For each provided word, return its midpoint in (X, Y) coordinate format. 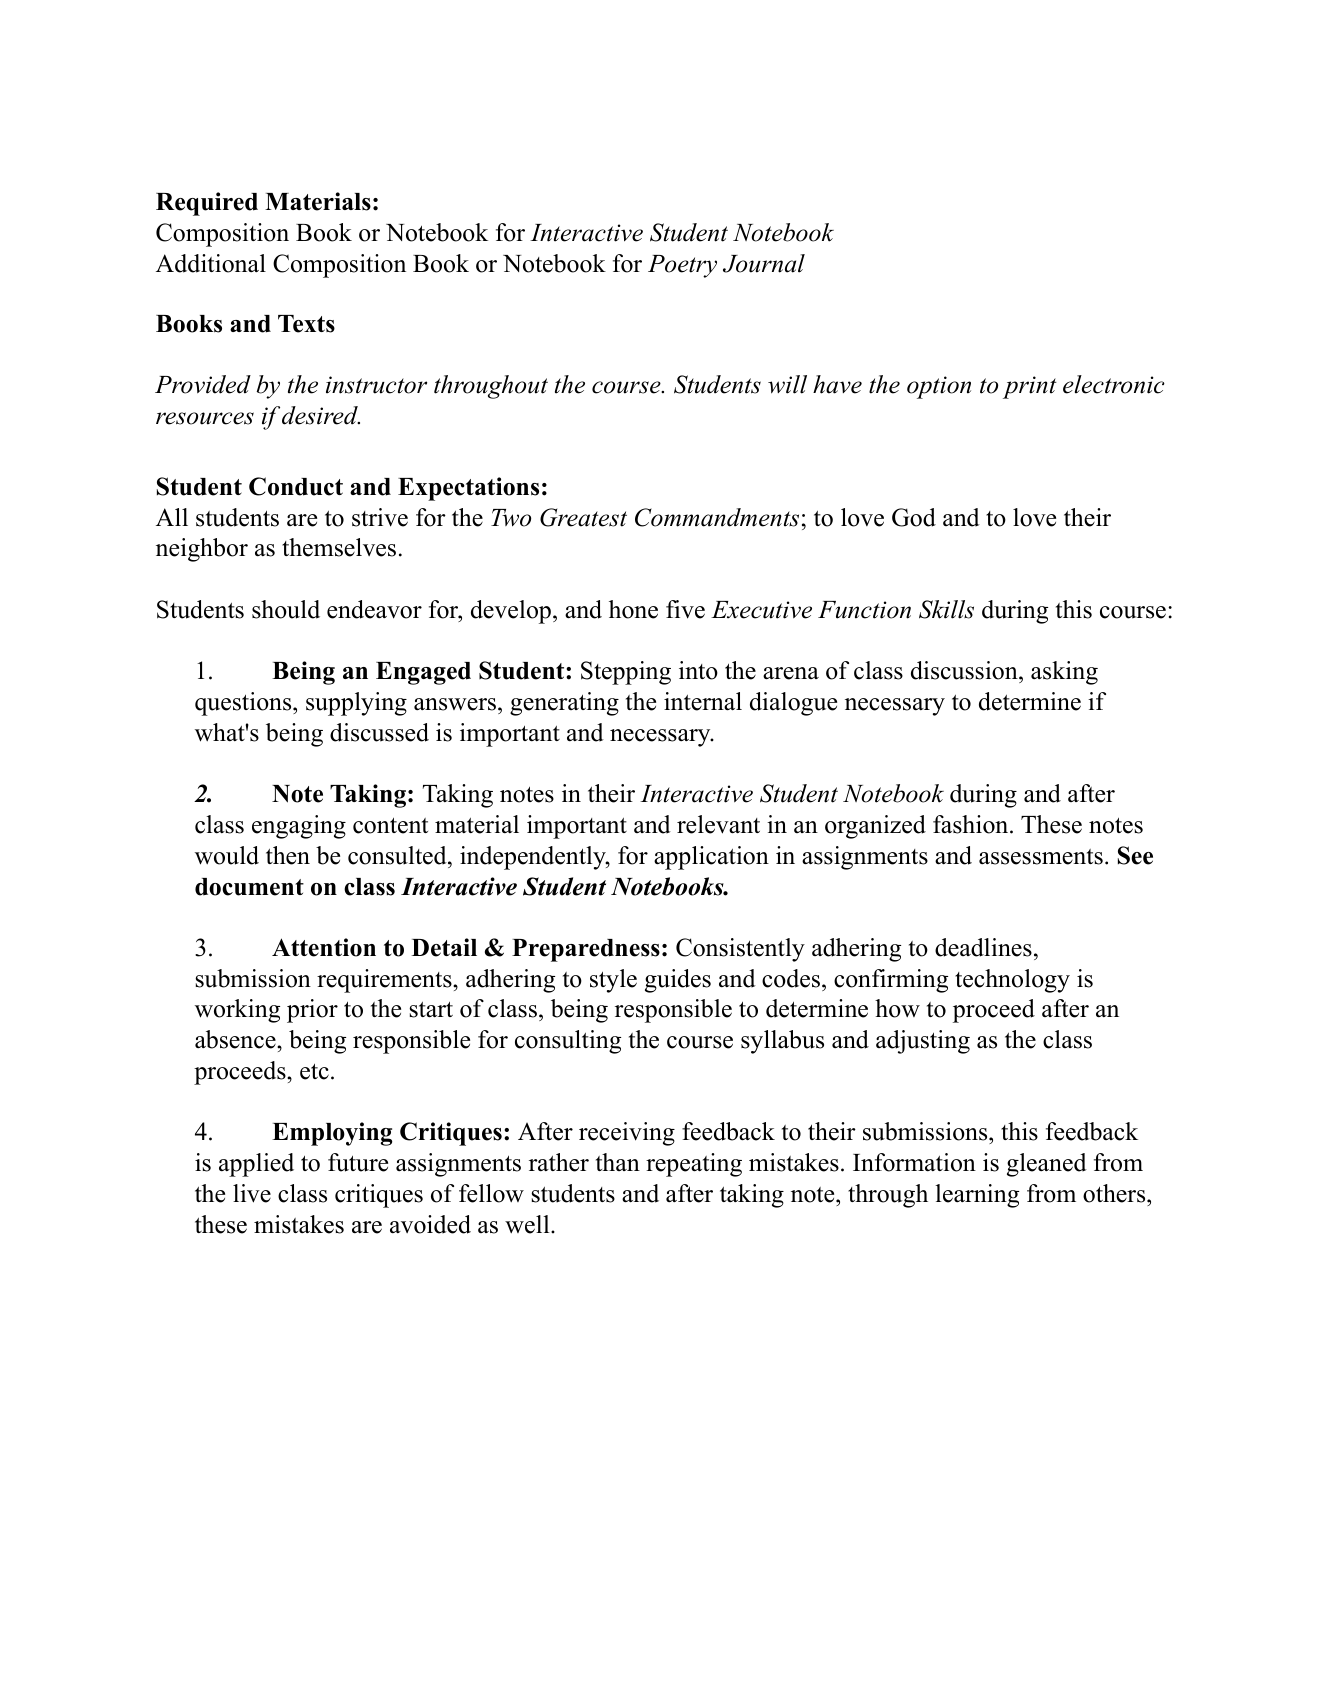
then (288, 855)
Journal (764, 263)
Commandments (717, 517)
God (914, 517)
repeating (694, 1165)
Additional (211, 263)
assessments (1041, 857)
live (252, 1193)
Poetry (682, 266)
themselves (339, 547)
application (711, 858)
